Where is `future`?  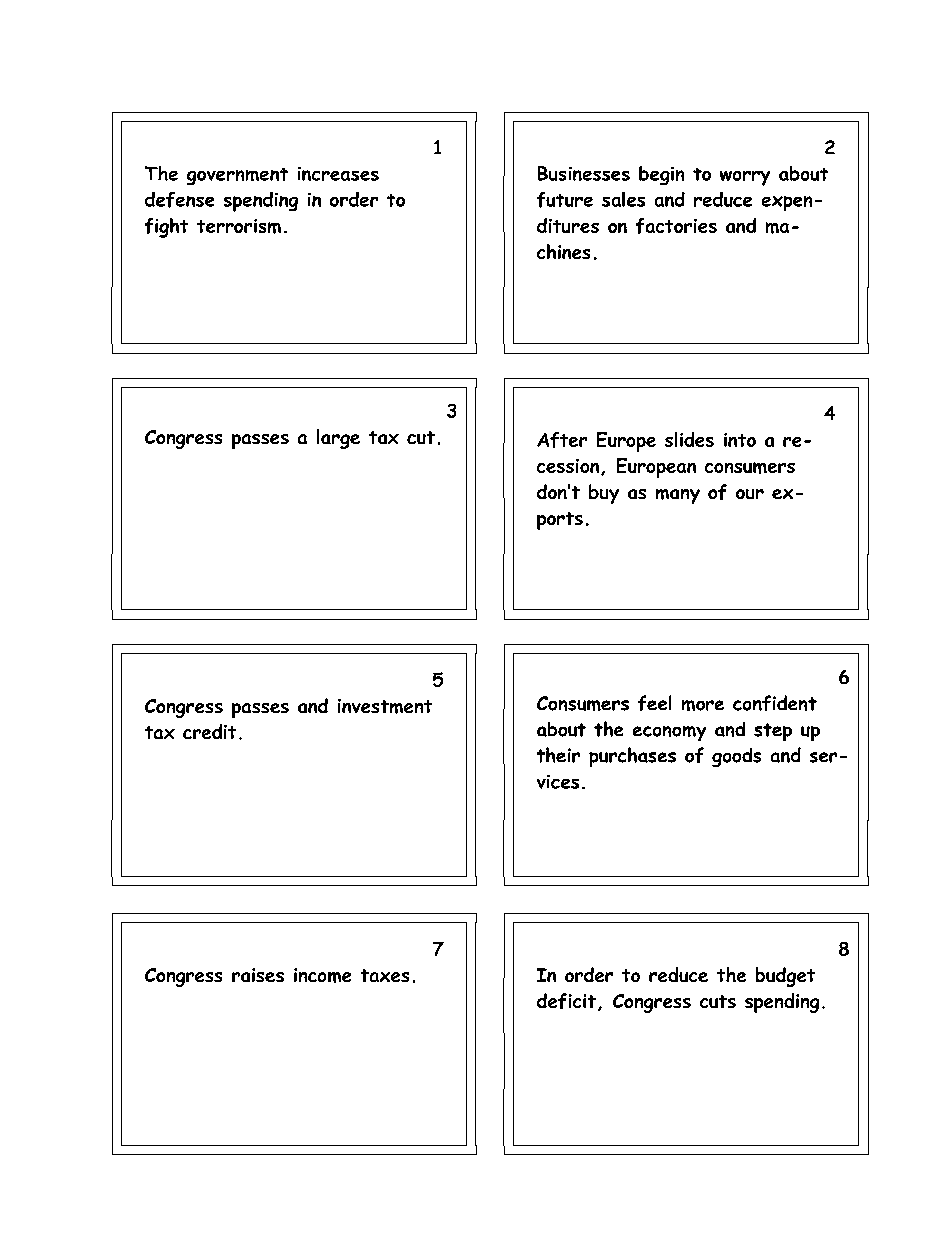 future is located at coordinates (565, 200).
